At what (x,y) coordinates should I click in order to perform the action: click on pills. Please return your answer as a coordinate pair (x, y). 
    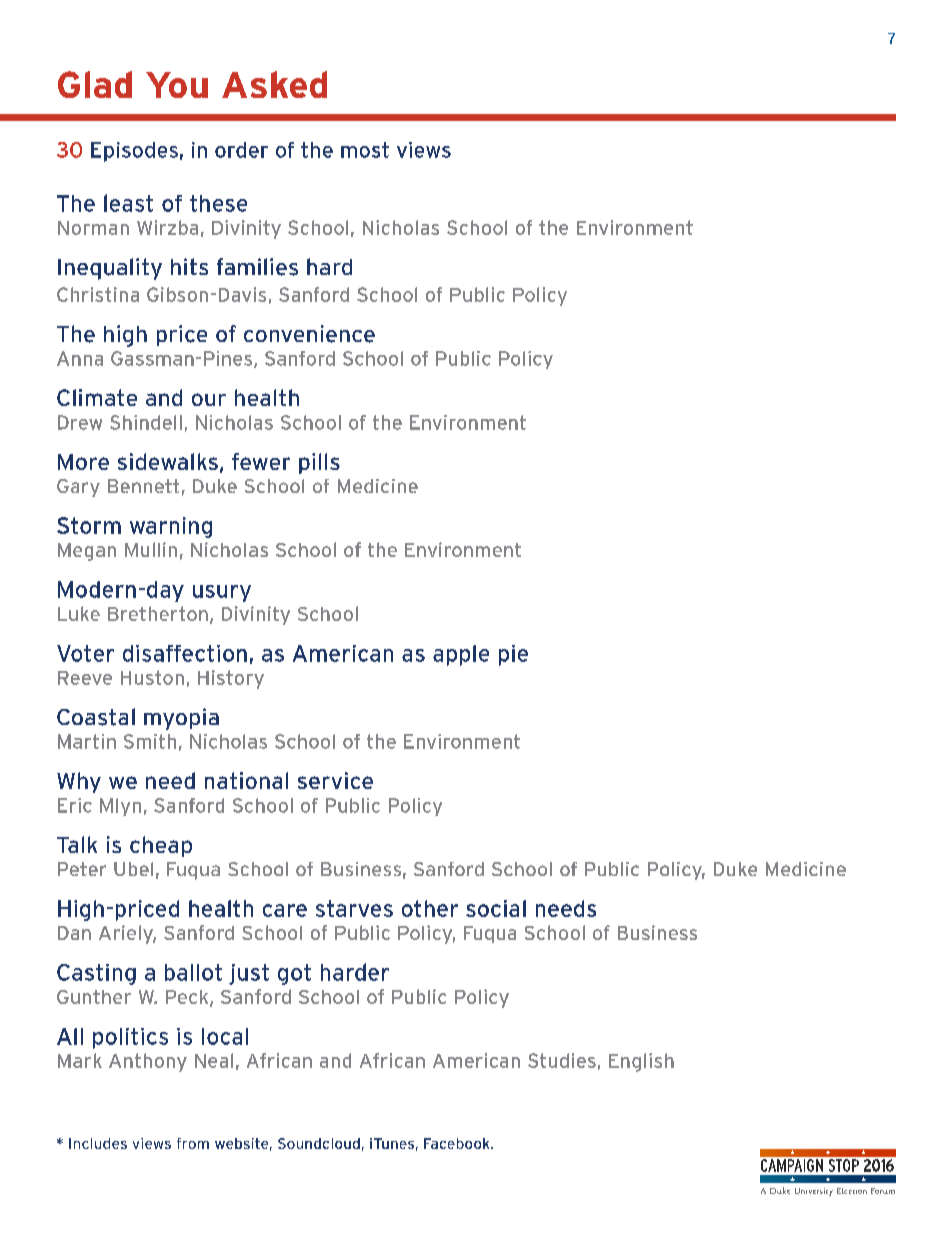
    Looking at the image, I should click on (319, 463).
